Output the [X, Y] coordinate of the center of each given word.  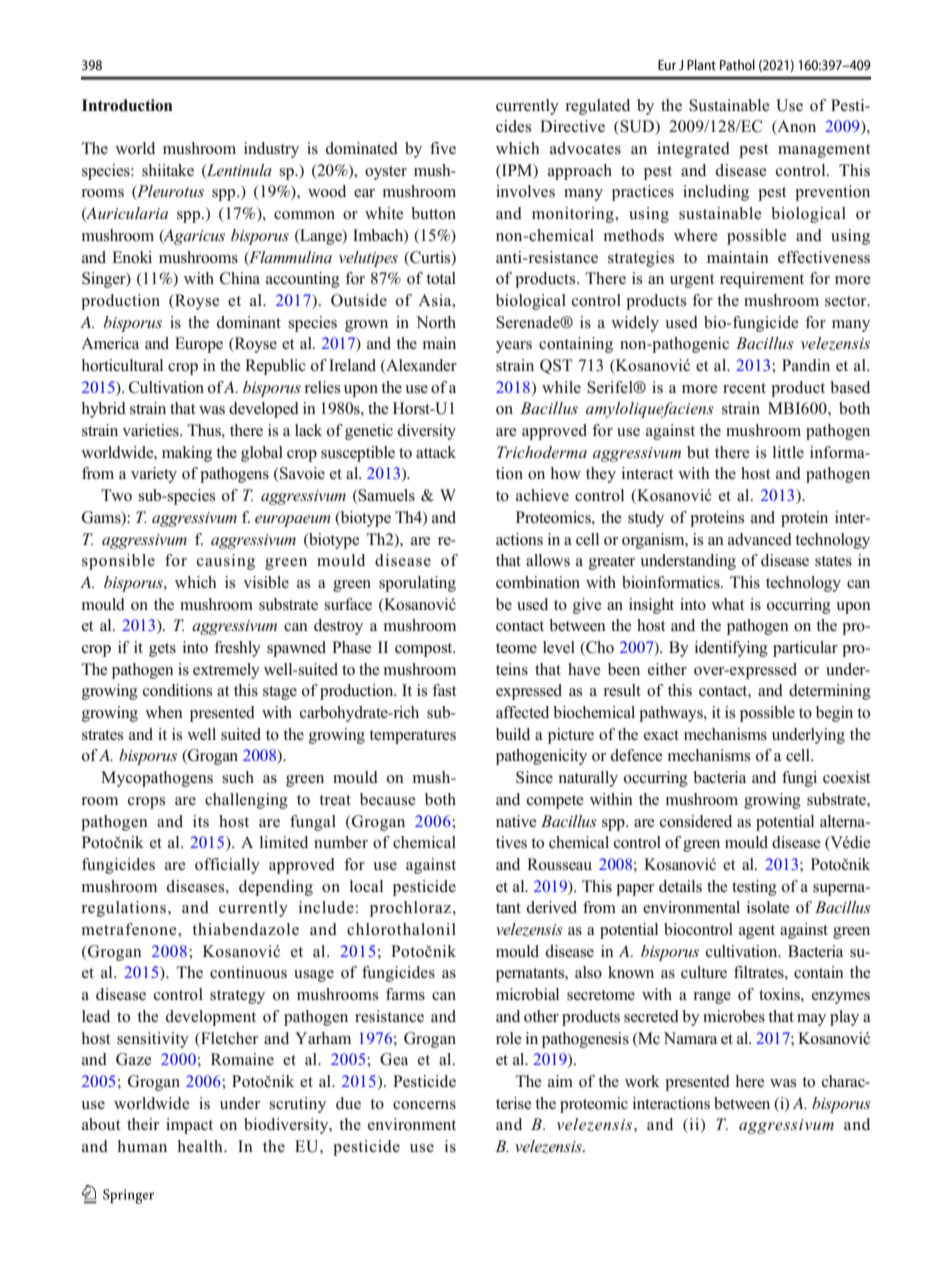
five [443, 148]
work [642, 1081]
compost [425, 650]
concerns [424, 1105]
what [728, 604]
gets [162, 650]
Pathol [737, 65]
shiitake [168, 170]
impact [189, 1126]
